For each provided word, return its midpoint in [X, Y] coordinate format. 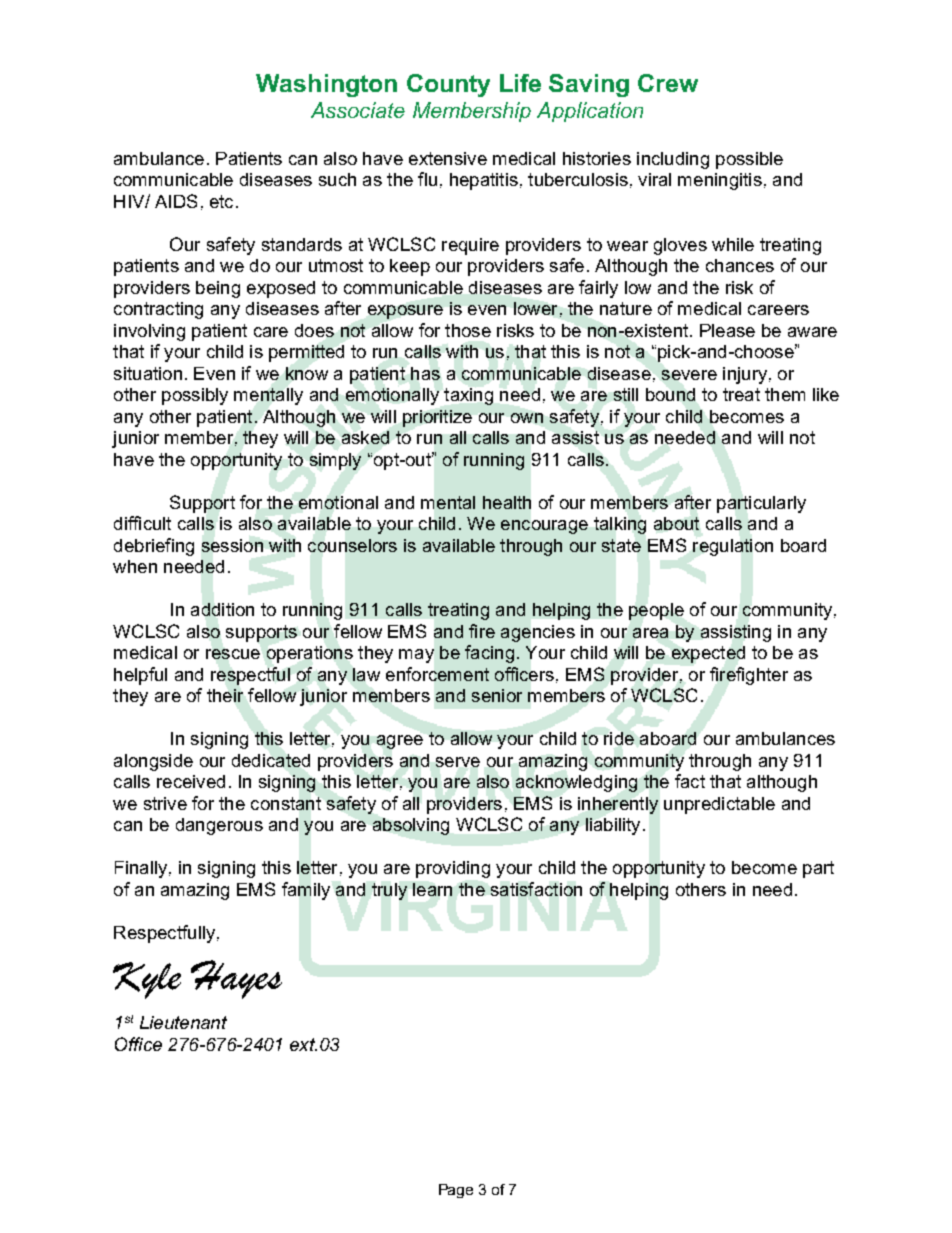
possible [749, 160]
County [448, 85]
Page [456, 1191]
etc [221, 201]
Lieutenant [183, 1022]
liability [613, 826]
